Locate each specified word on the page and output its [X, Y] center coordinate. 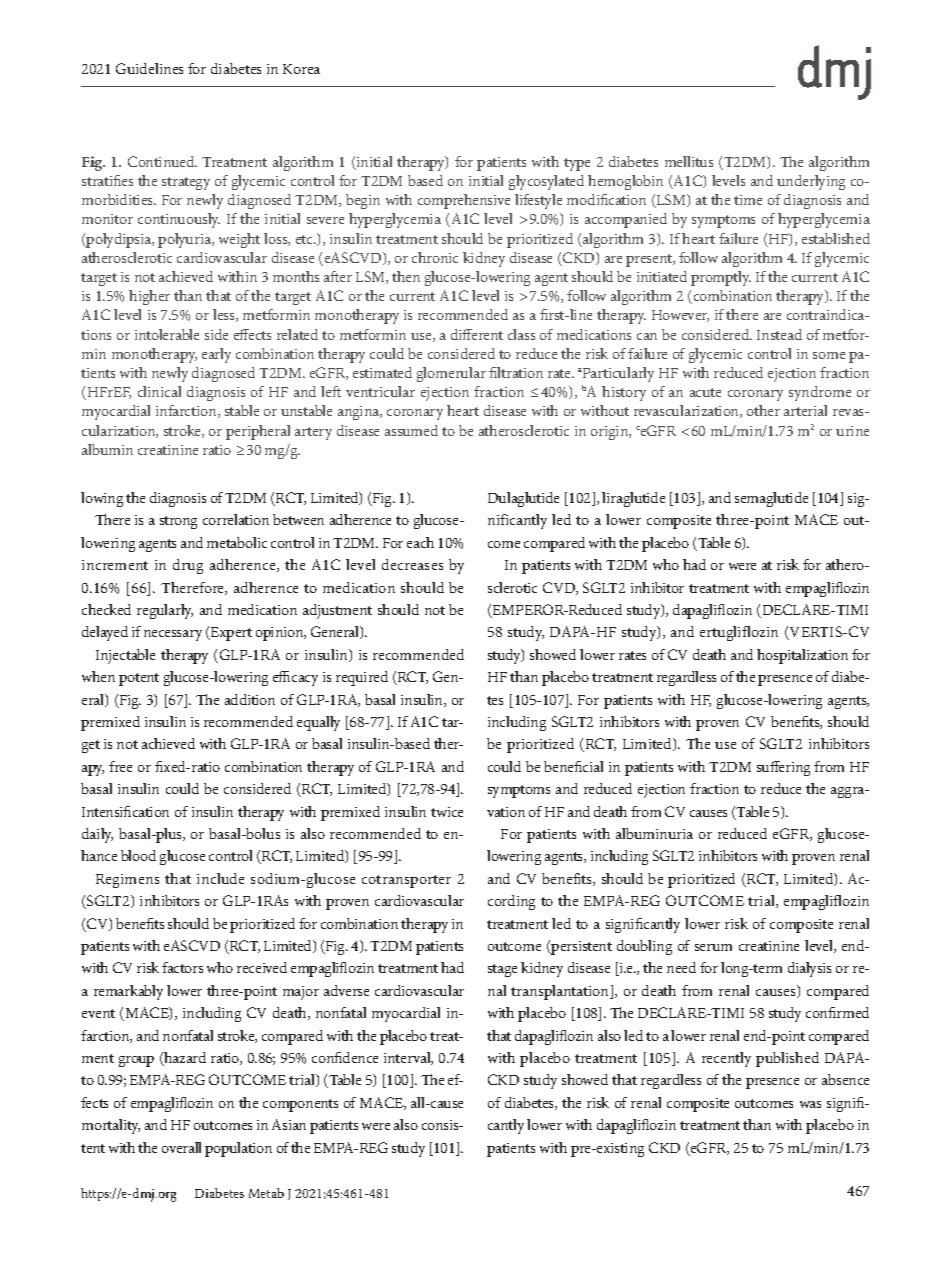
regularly [165, 611]
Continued [162, 161]
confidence [345, 1057]
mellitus [689, 161]
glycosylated [546, 182]
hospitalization [802, 656]
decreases [412, 564]
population [238, 1149]
